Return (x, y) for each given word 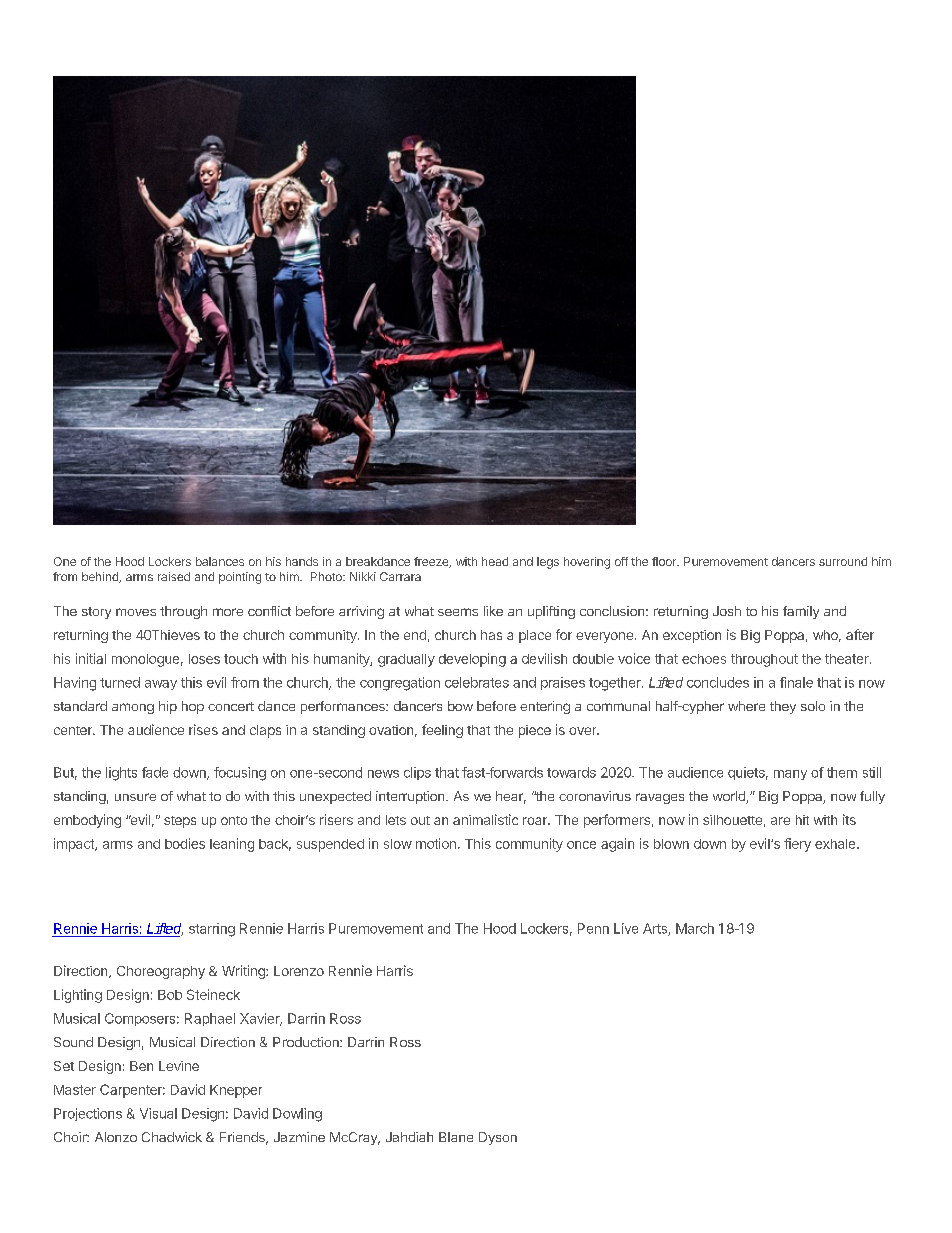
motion (436, 843)
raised (174, 576)
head (495, 561)
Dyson (498, 1138)
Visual (158, 1113)
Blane (456, 1137)
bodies (185, 843)
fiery (797, 845)
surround (843, 561)
